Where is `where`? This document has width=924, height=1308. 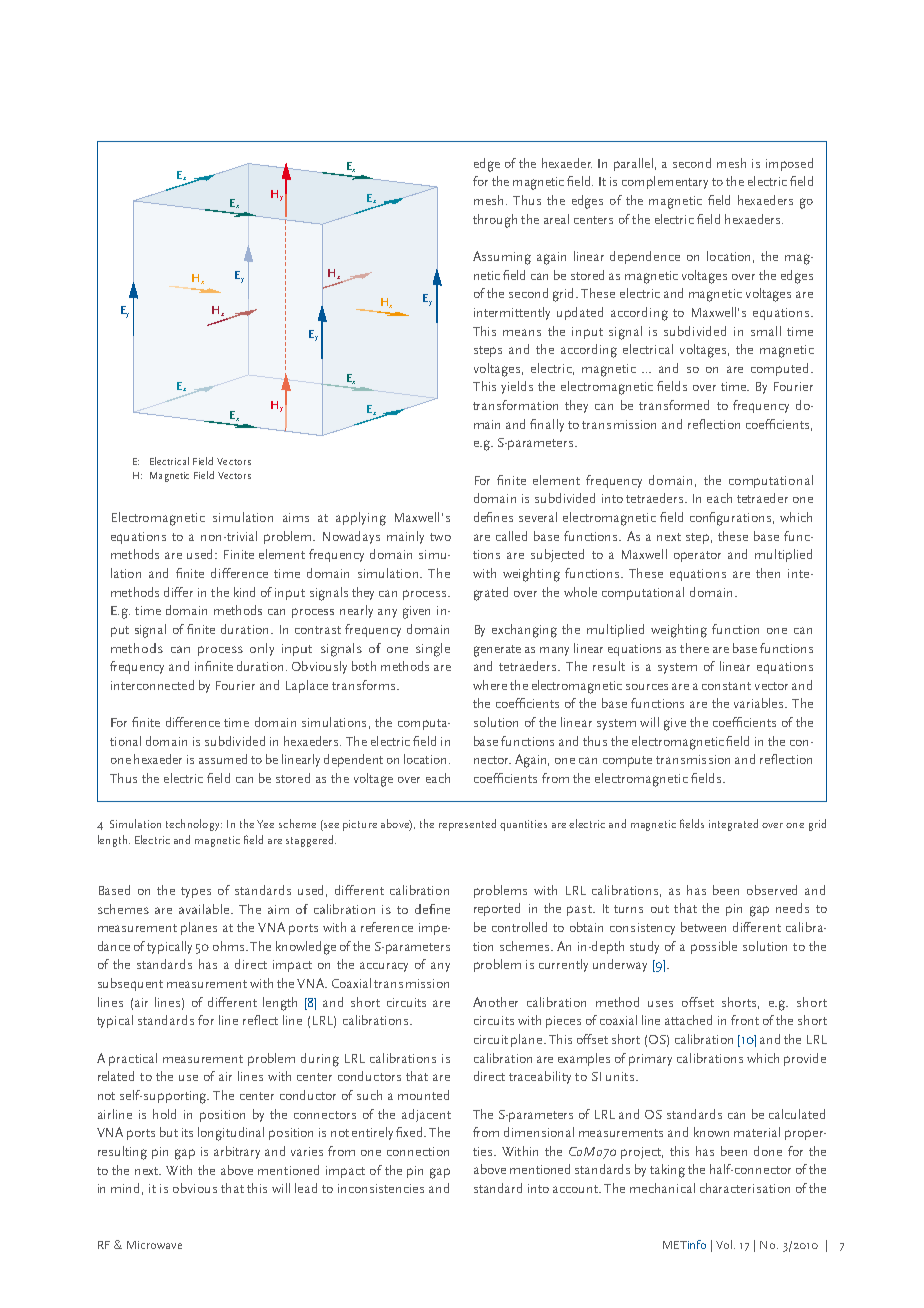 where is located at coordinates (490, 685).
